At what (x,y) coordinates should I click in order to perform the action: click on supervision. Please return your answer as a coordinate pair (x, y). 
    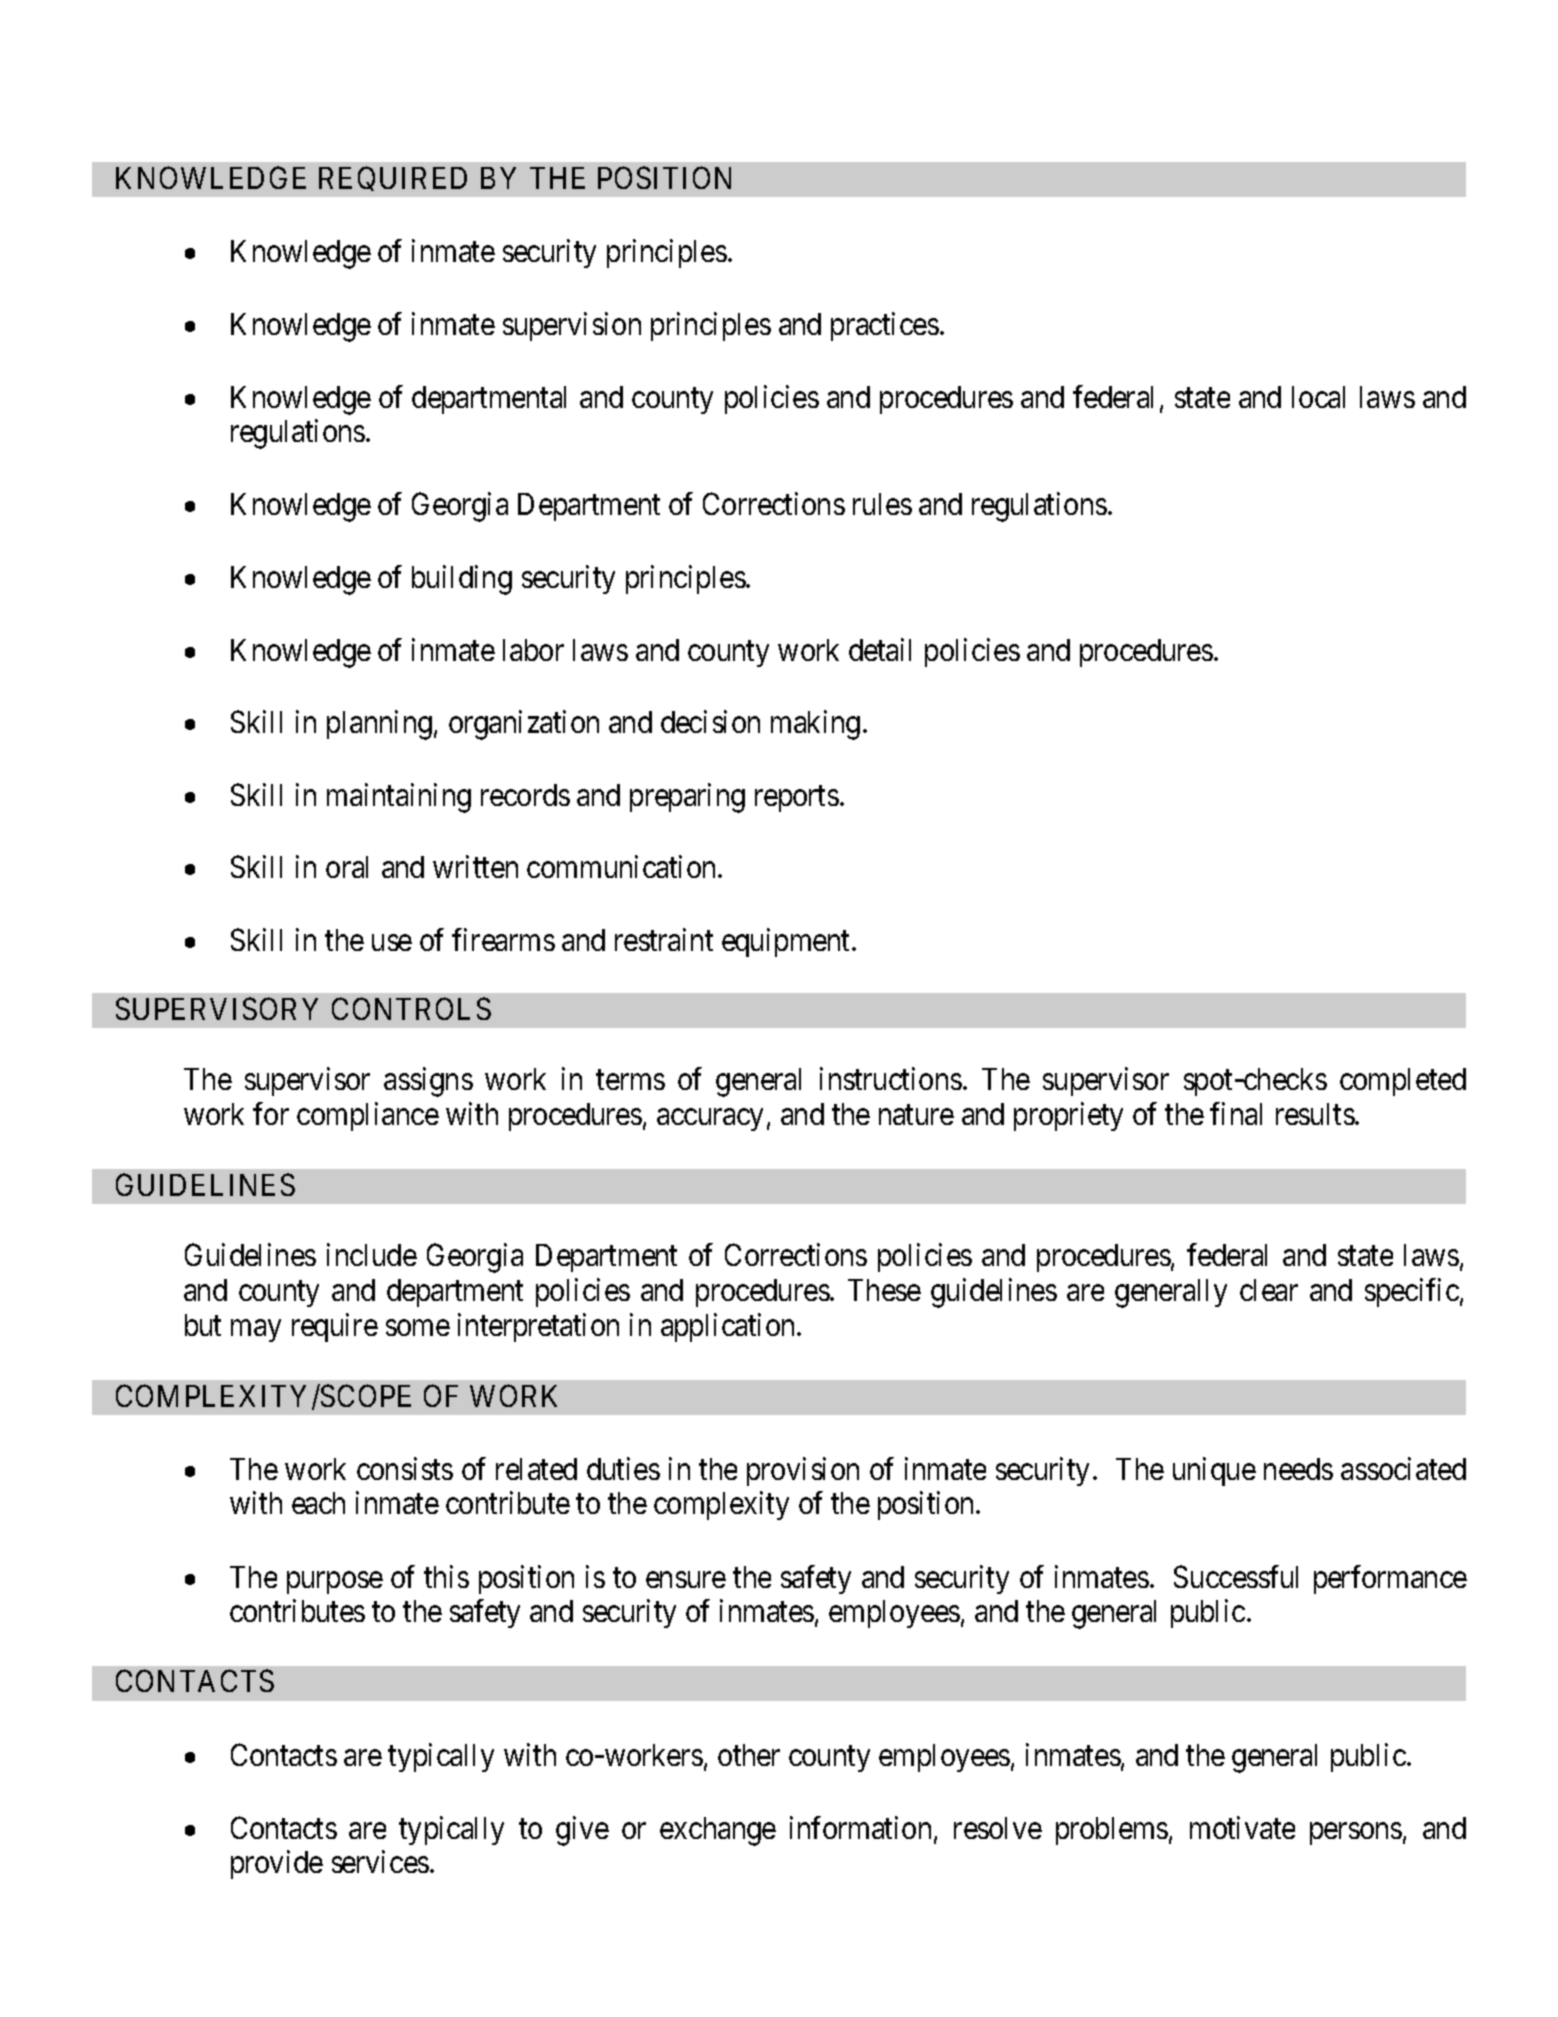
    Looking at the image, I should click on (572, 326).
